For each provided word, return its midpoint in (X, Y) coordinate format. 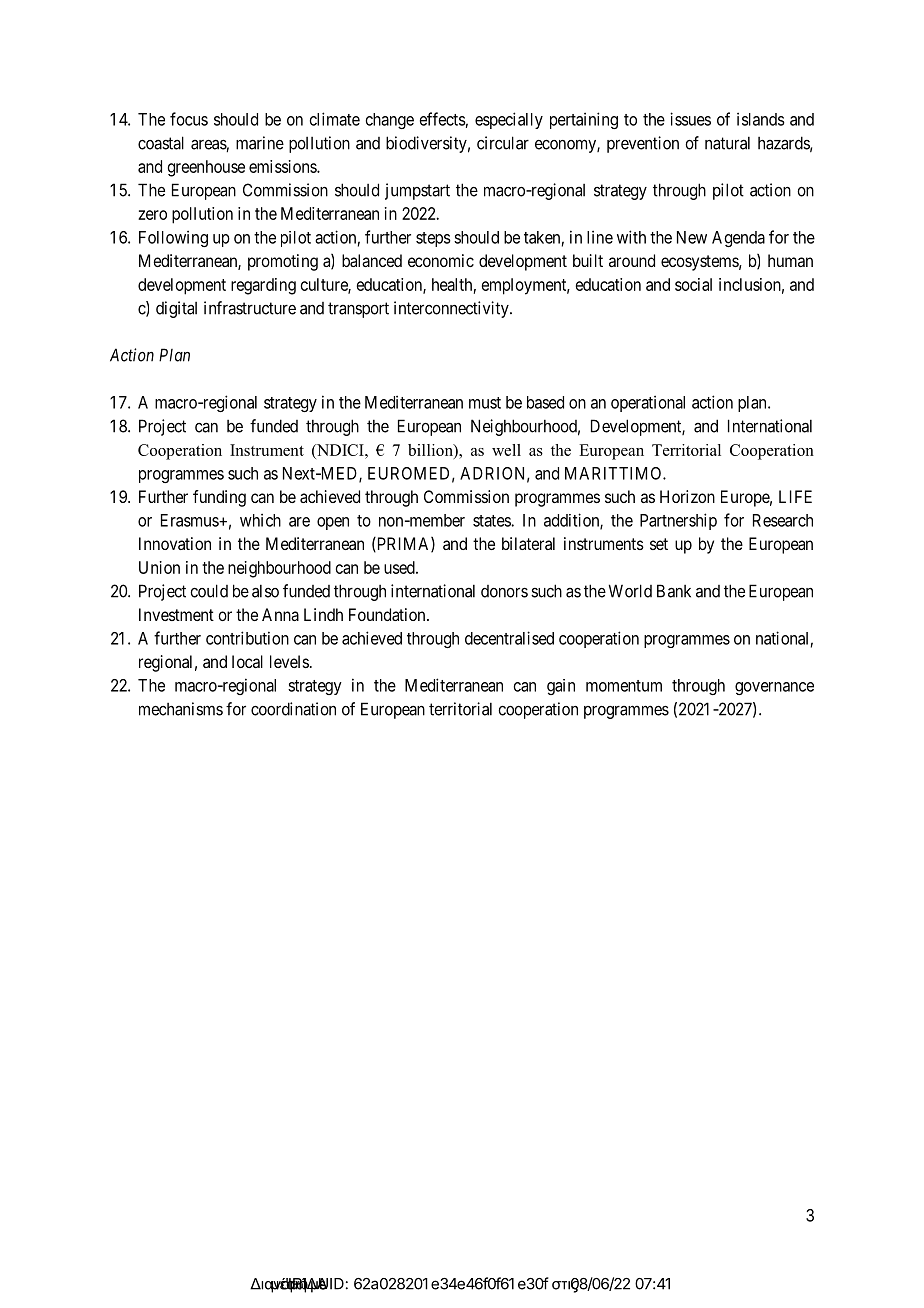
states (492, 521)
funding (219, 498)
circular (503, 143)
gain (561, 687)
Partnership (678, 521)
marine (260, 143)
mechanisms (181, 709)
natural (727, 143)
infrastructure (250, 308)
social (693, 284)
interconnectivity (452, 309)
